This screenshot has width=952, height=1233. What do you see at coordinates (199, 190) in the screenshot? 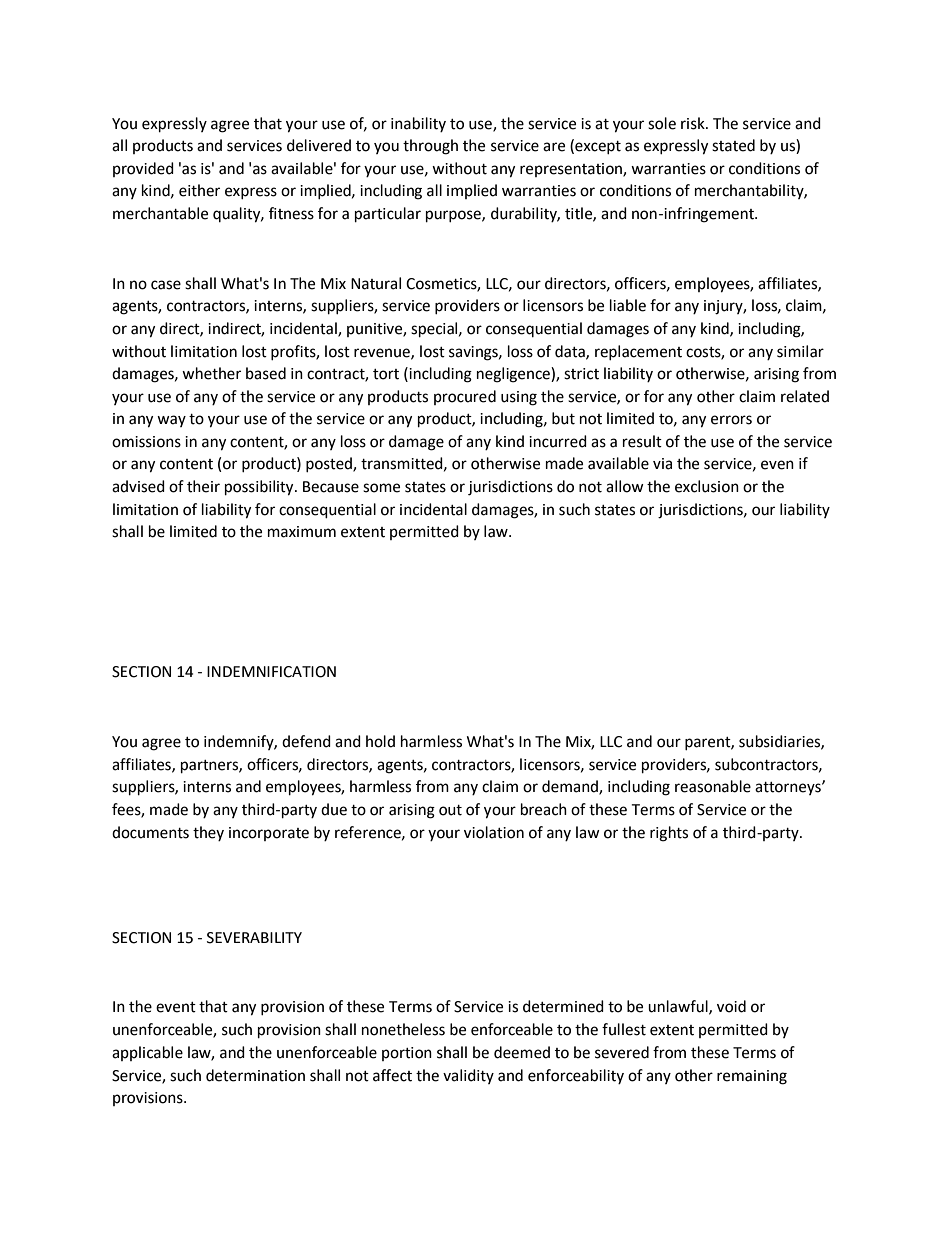
I see `either` at bounding box center [199, 190].
